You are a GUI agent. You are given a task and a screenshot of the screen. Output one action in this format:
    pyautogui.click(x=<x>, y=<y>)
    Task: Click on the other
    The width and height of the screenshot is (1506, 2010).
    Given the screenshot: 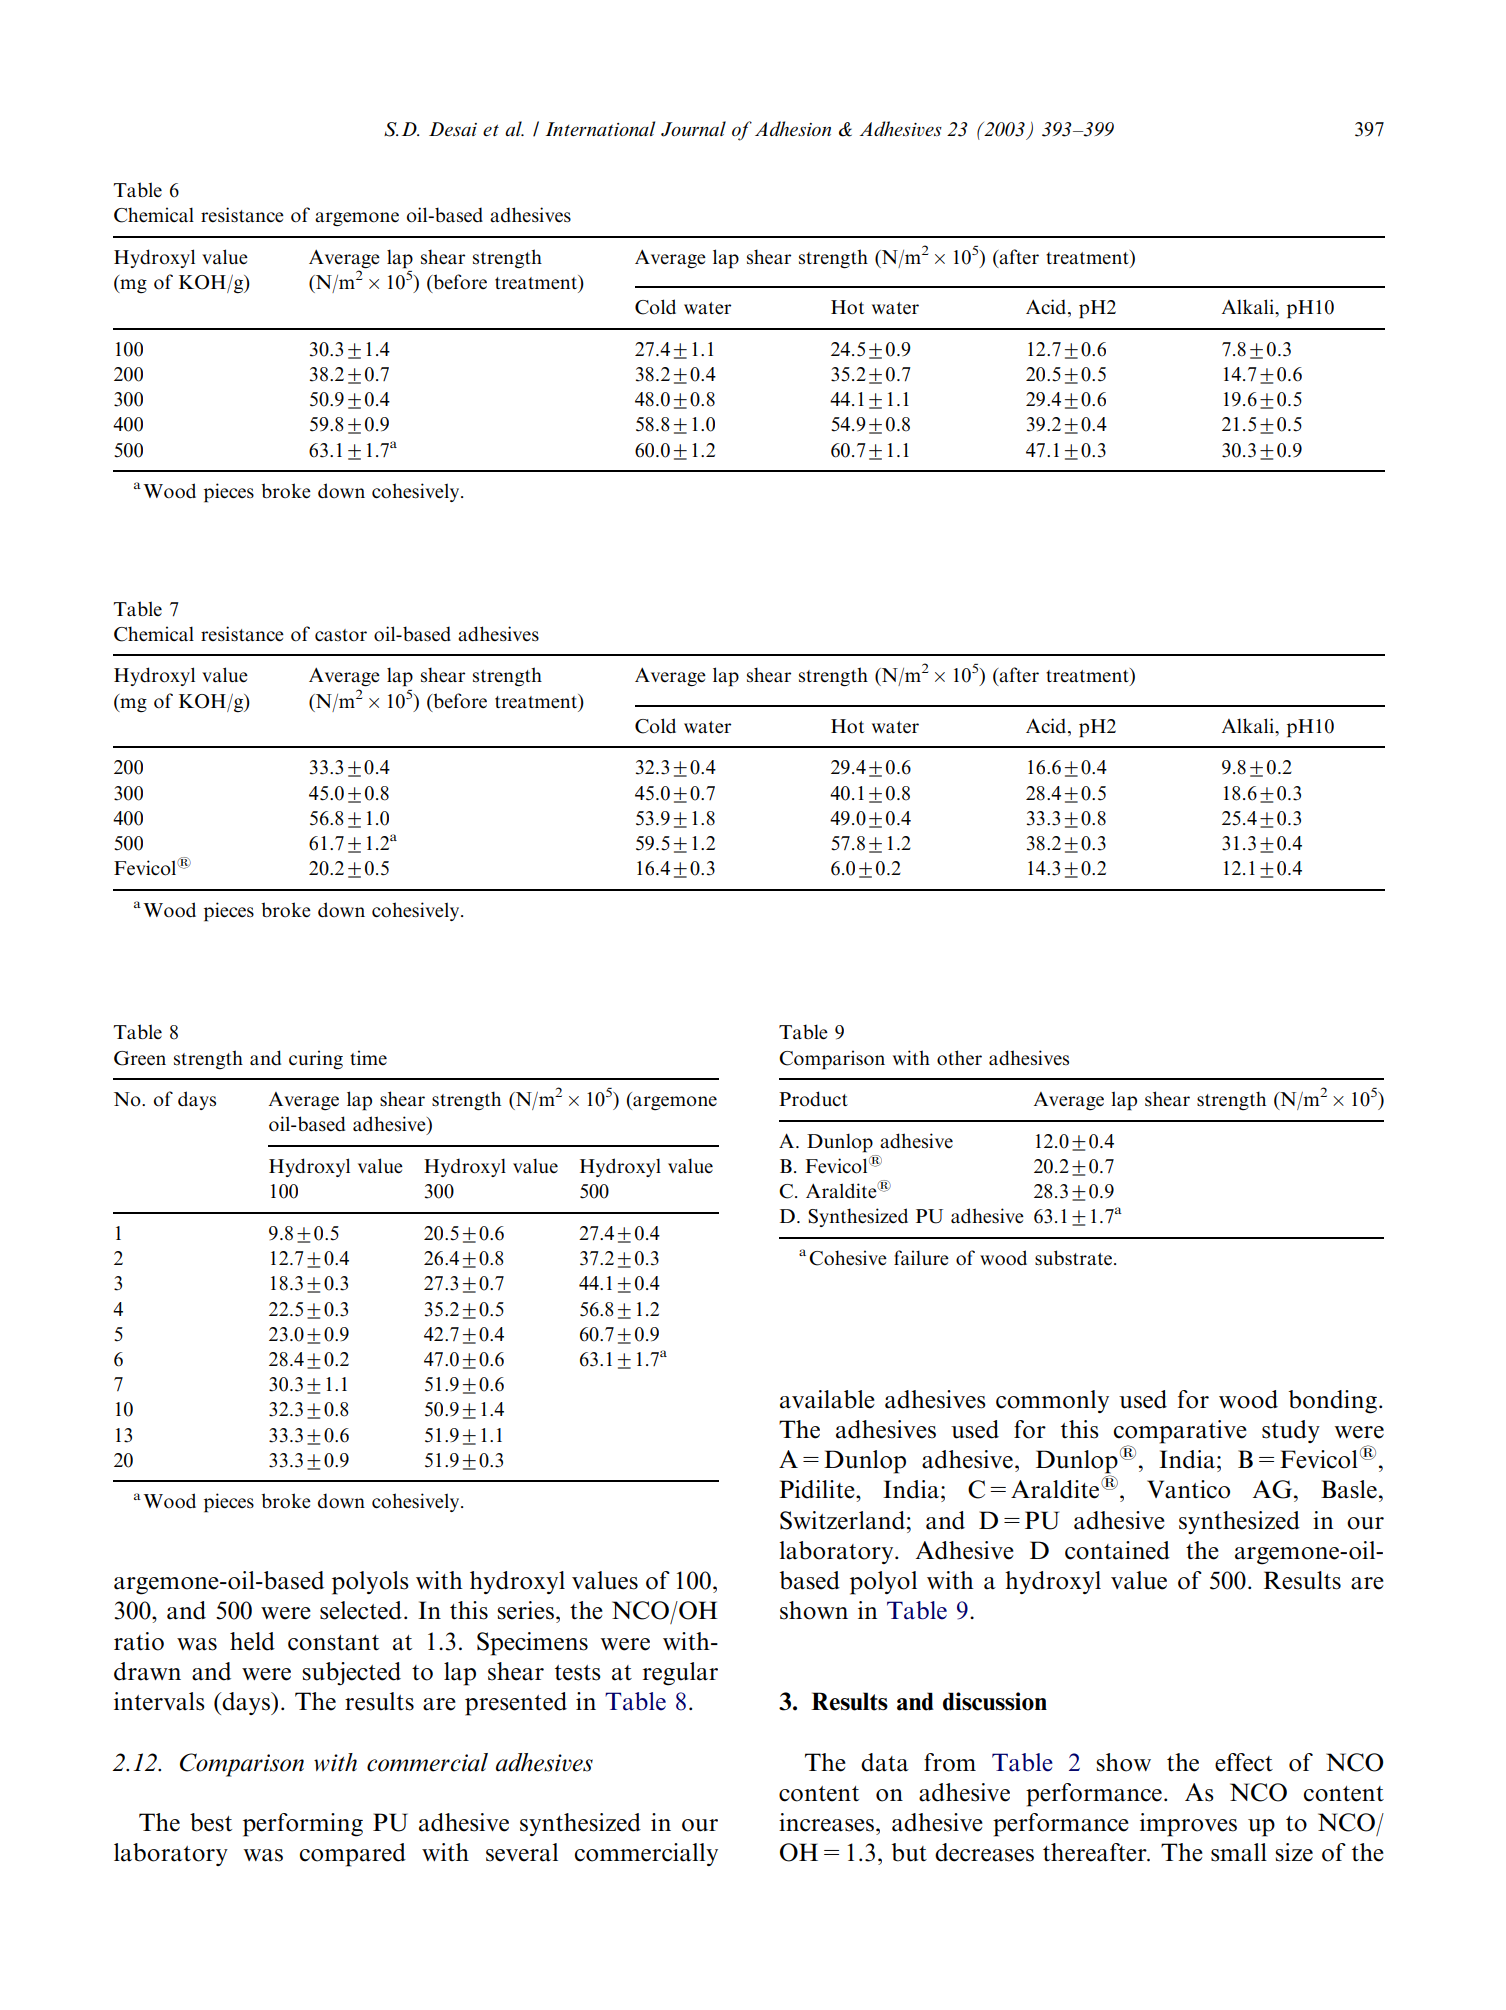 What is the action you would take?
    pyautogui.click(x=959, y=1057)
